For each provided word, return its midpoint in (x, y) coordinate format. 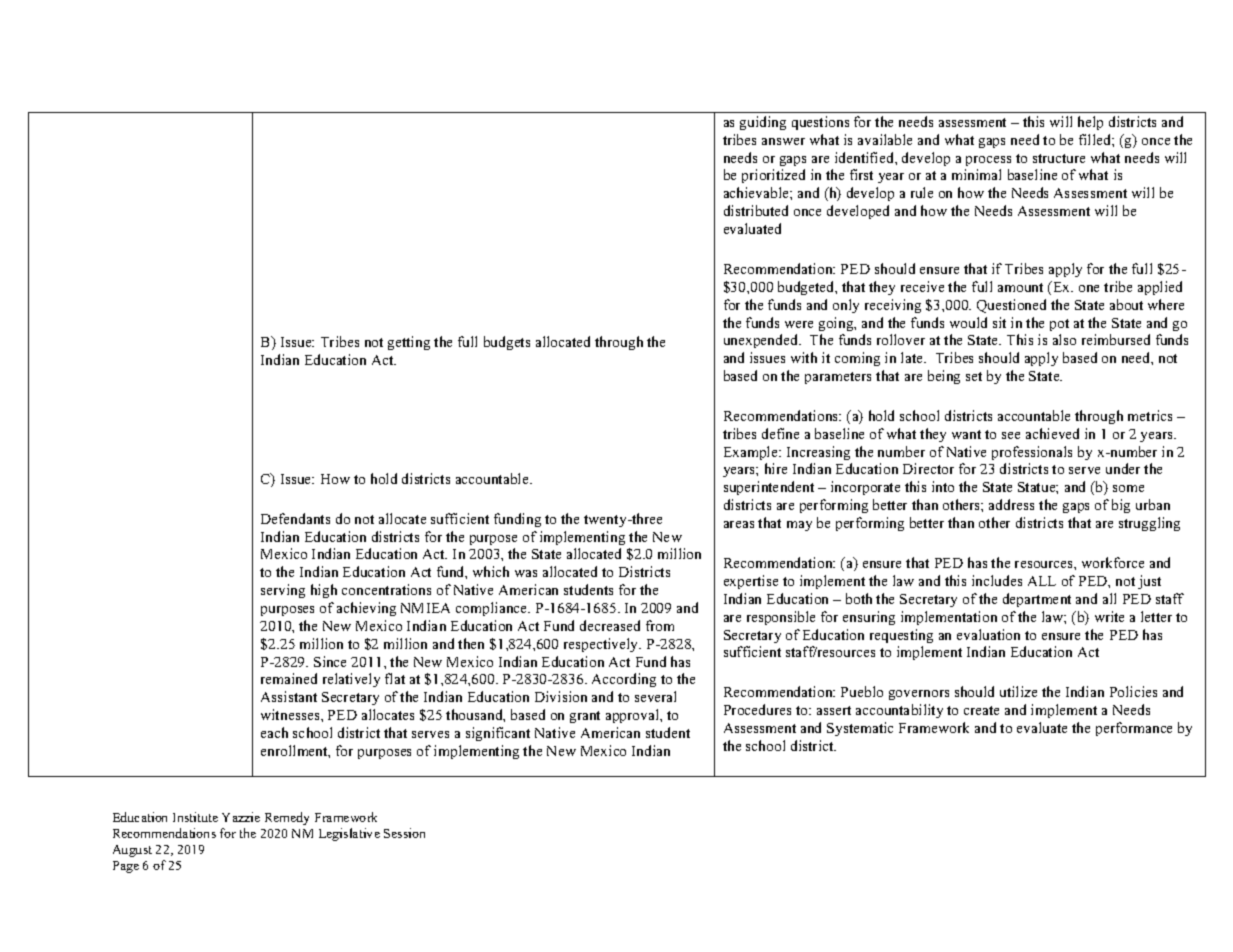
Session (404, 833)
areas (739, 524)
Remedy (287, 818)
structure (1059, 158)
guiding (763, 123)
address (1011, 504)
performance (1134, 729)
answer (783, 141)
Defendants (295, 518)
